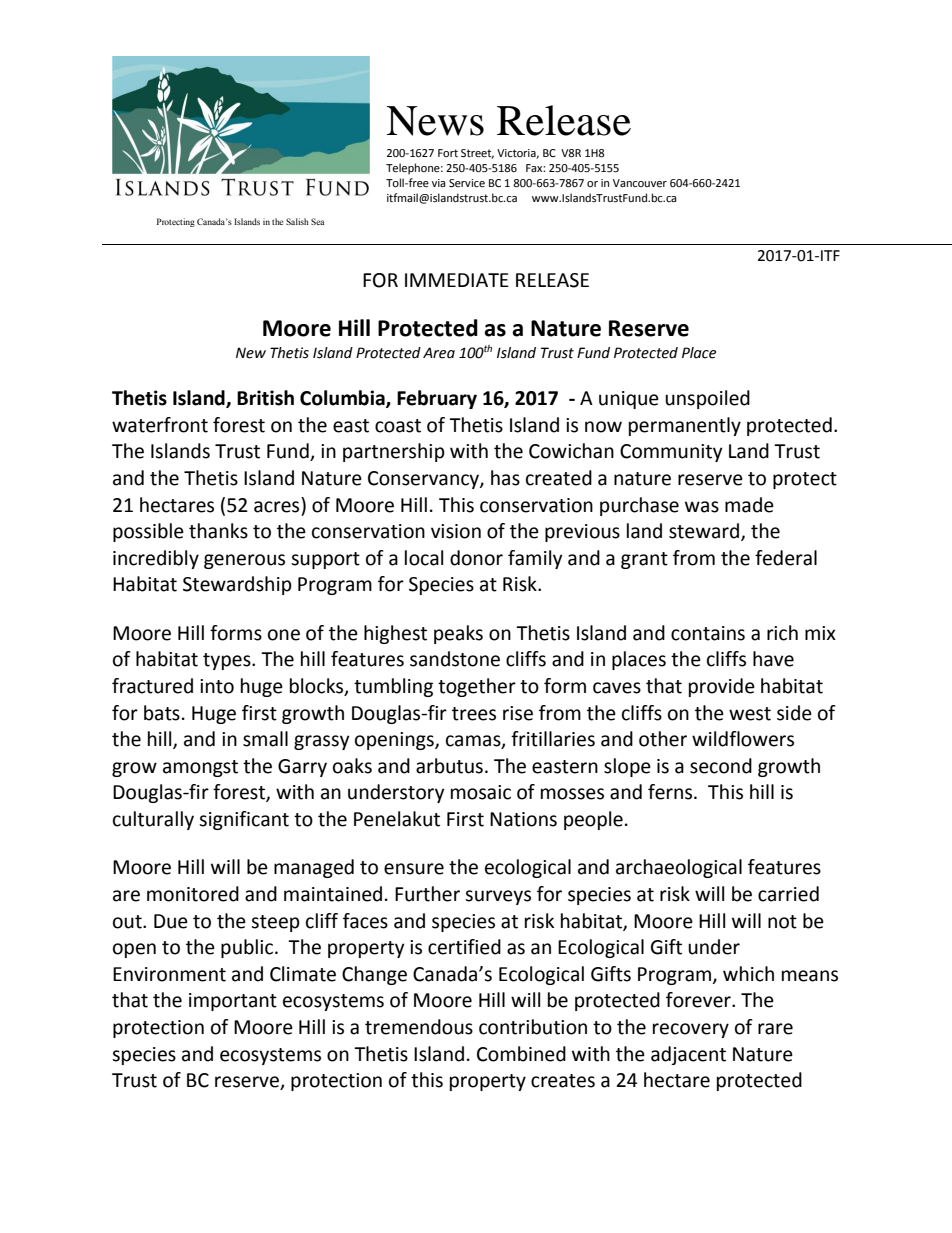 The height and width of the document is (1233, 952). I want to click on important, so click(233, 1002).
